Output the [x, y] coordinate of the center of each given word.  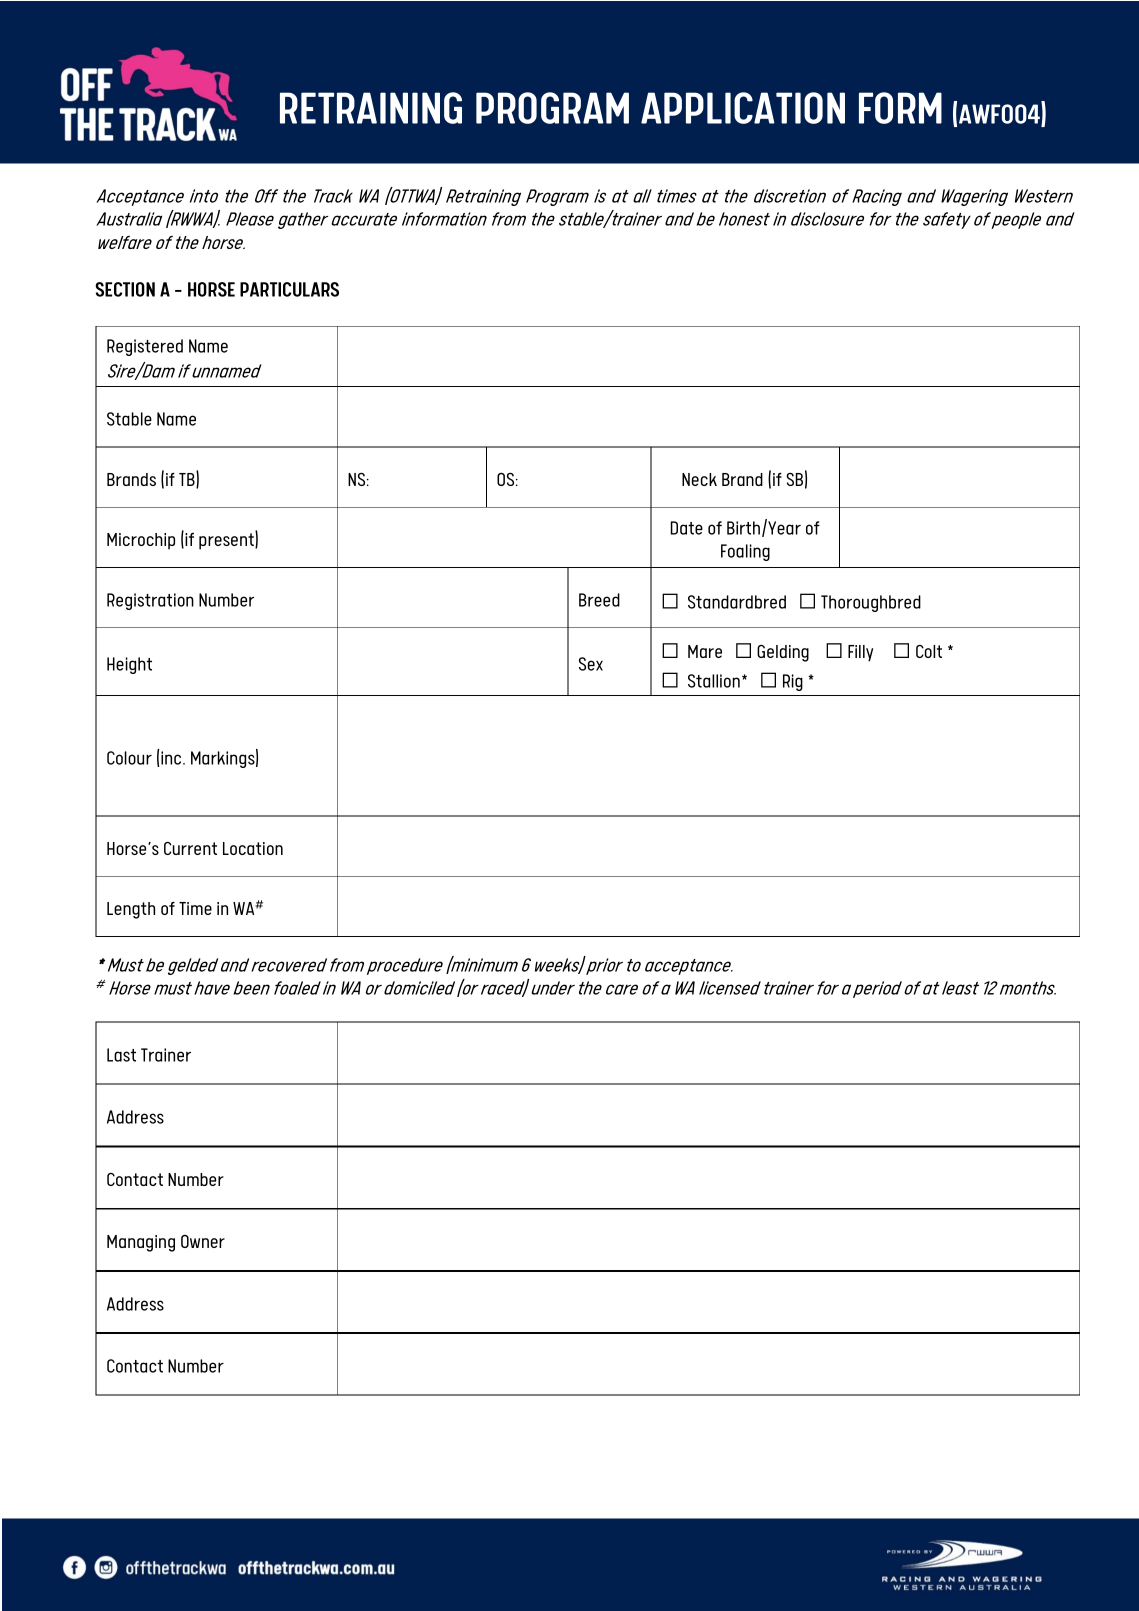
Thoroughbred [871, 603]
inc [172, 758]
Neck [699, 479]
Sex [591, 664]
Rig [793, 682]
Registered [145, 347]
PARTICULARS [289, 289]
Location [253, 848]
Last [121, 1055]
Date [687, 528]
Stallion [714, 681]
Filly [860, 653]
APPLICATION [743, 108]
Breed [599, 600]
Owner [203, 1241]
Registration [150, 601]
